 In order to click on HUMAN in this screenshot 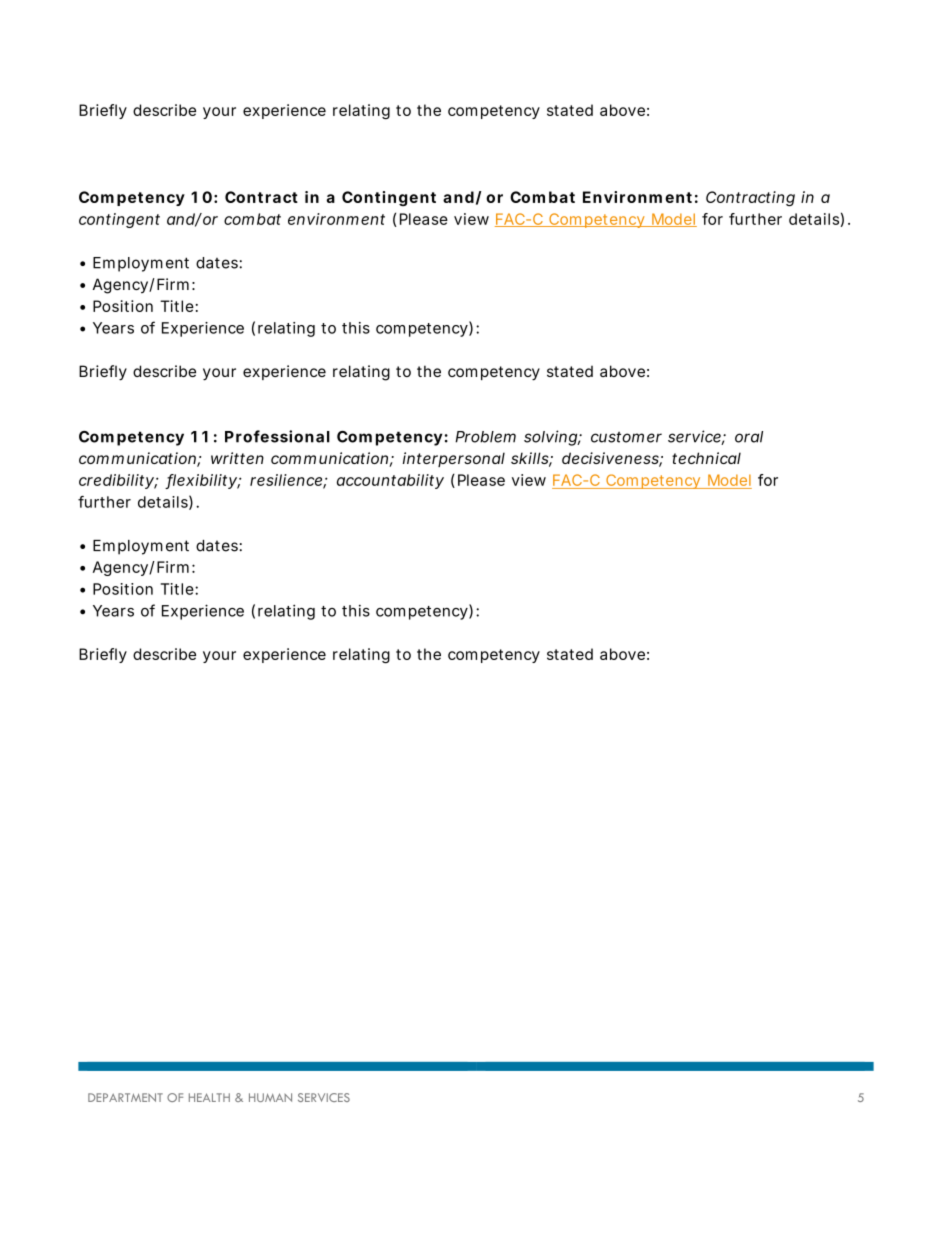, I will do `click(270, 1097)`.
